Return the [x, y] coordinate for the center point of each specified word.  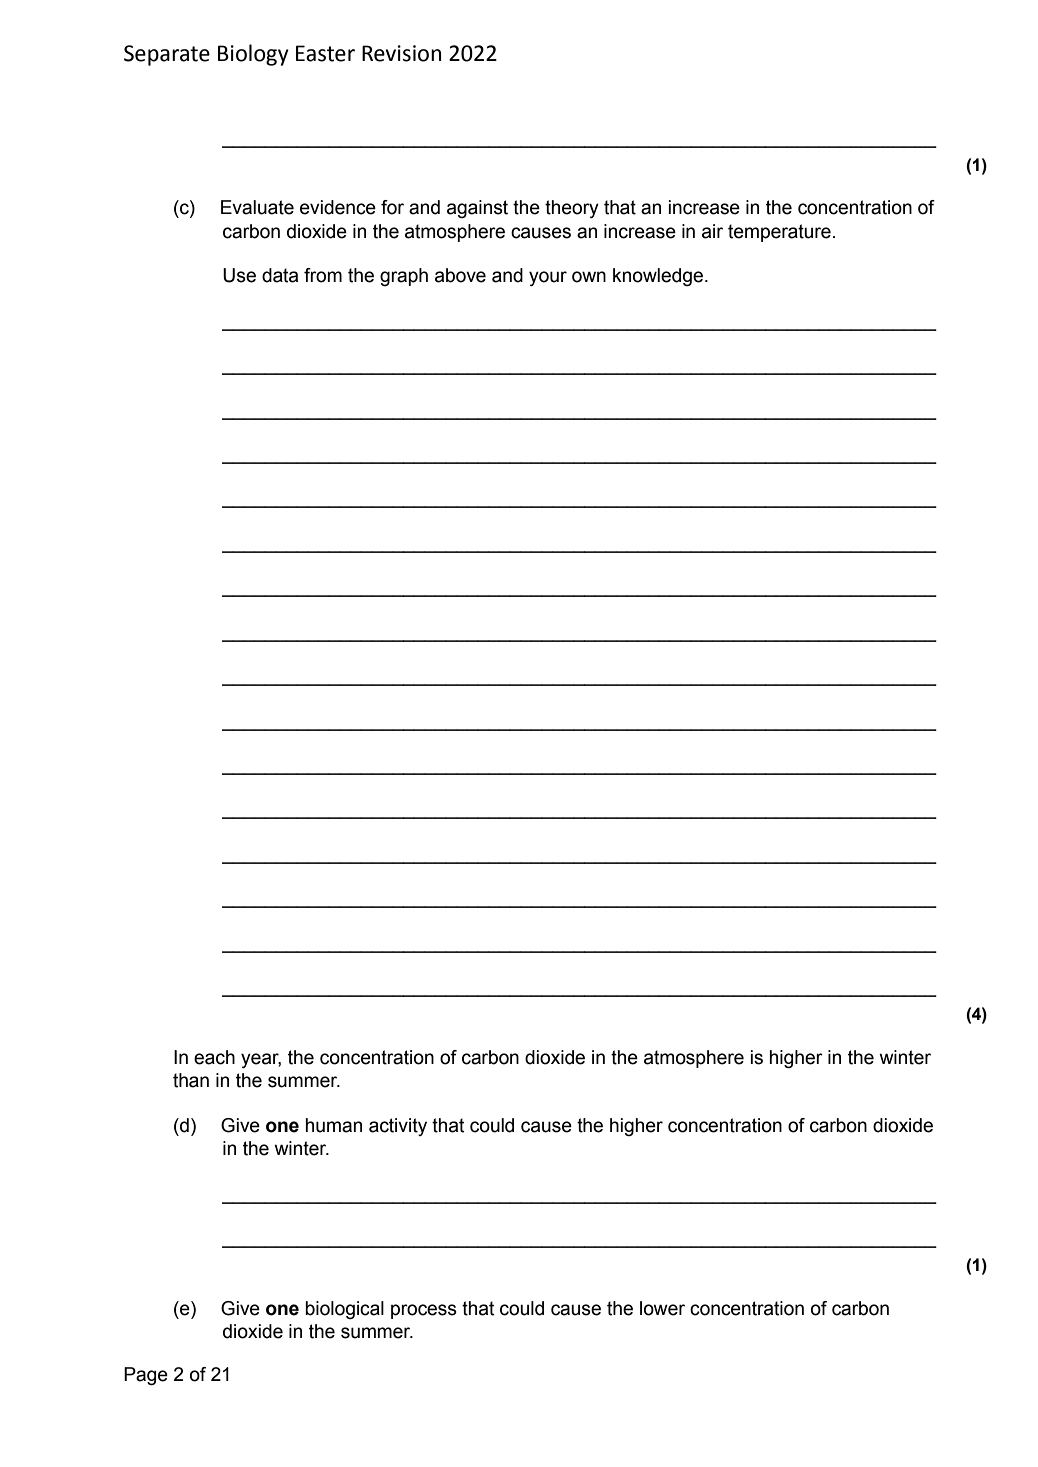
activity [398, 1127]
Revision [401, 53]
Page [146, 1376]
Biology [253, 55]
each [214, 1057]
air [712, 231]
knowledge [658, 277]
